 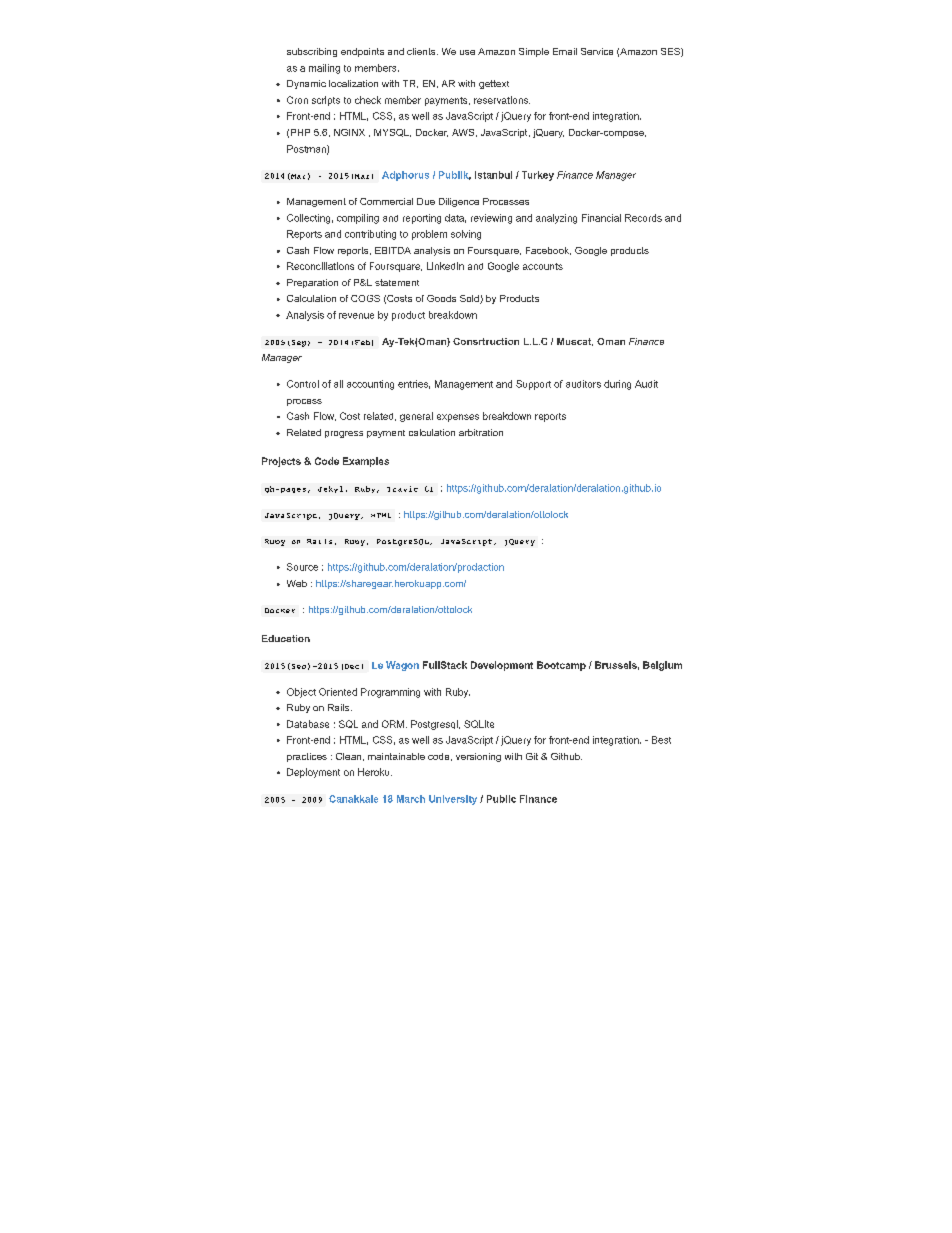 What do you see at coordinates (617, 385) in the document?
I see `during` at bounding box center [617, 385].
